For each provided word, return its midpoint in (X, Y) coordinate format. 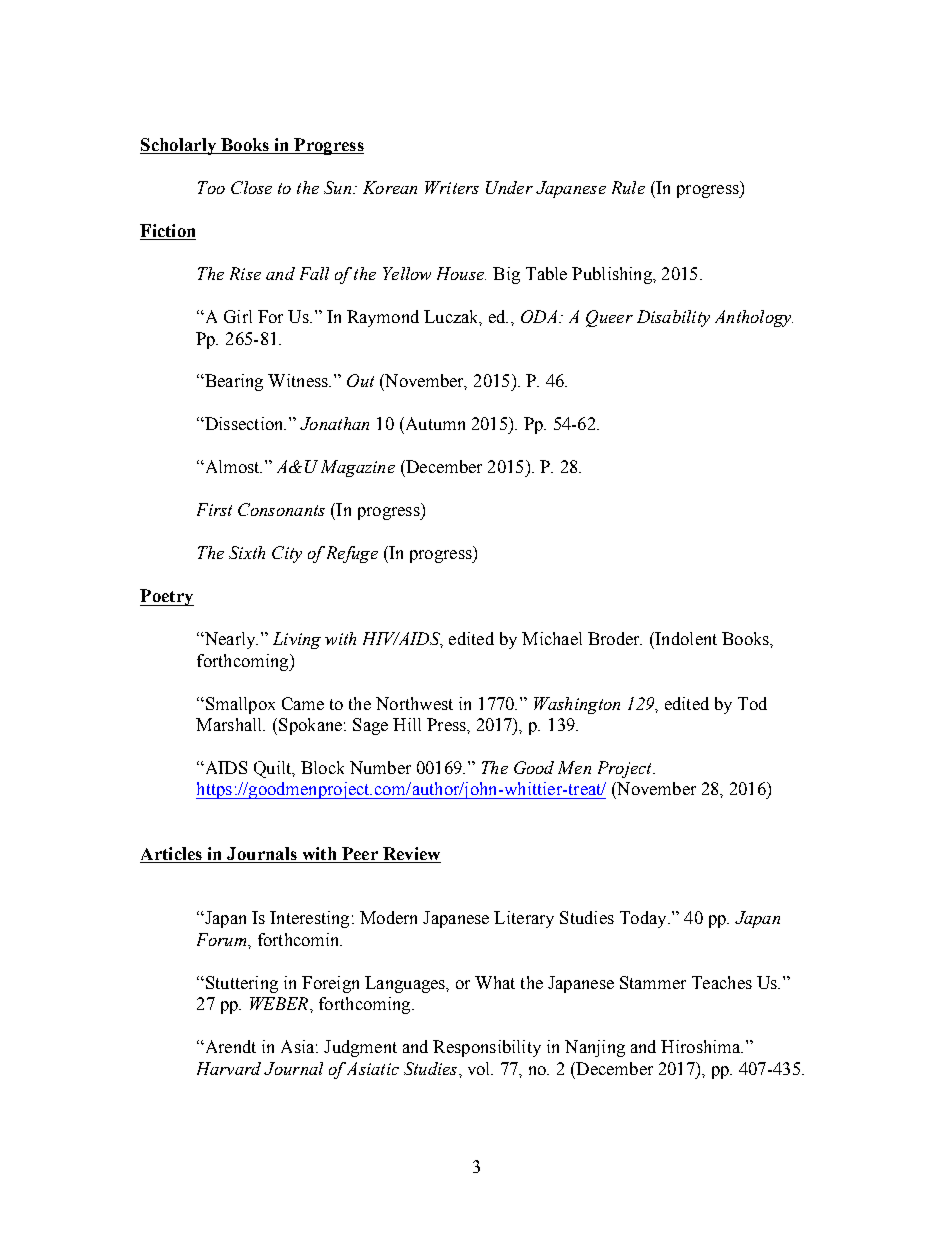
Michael (552, 638)
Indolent (685, 638)
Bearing (233, 382)
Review (410, 855)
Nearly (230, 640)
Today (644, 919)
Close (251, 187)
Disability (673, 318)
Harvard (229, 1068)
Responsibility (487, 1048)
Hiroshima (702, 1046)
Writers (452, 187)
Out (360, 380)
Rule (628, 187)
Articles (172, 855)
